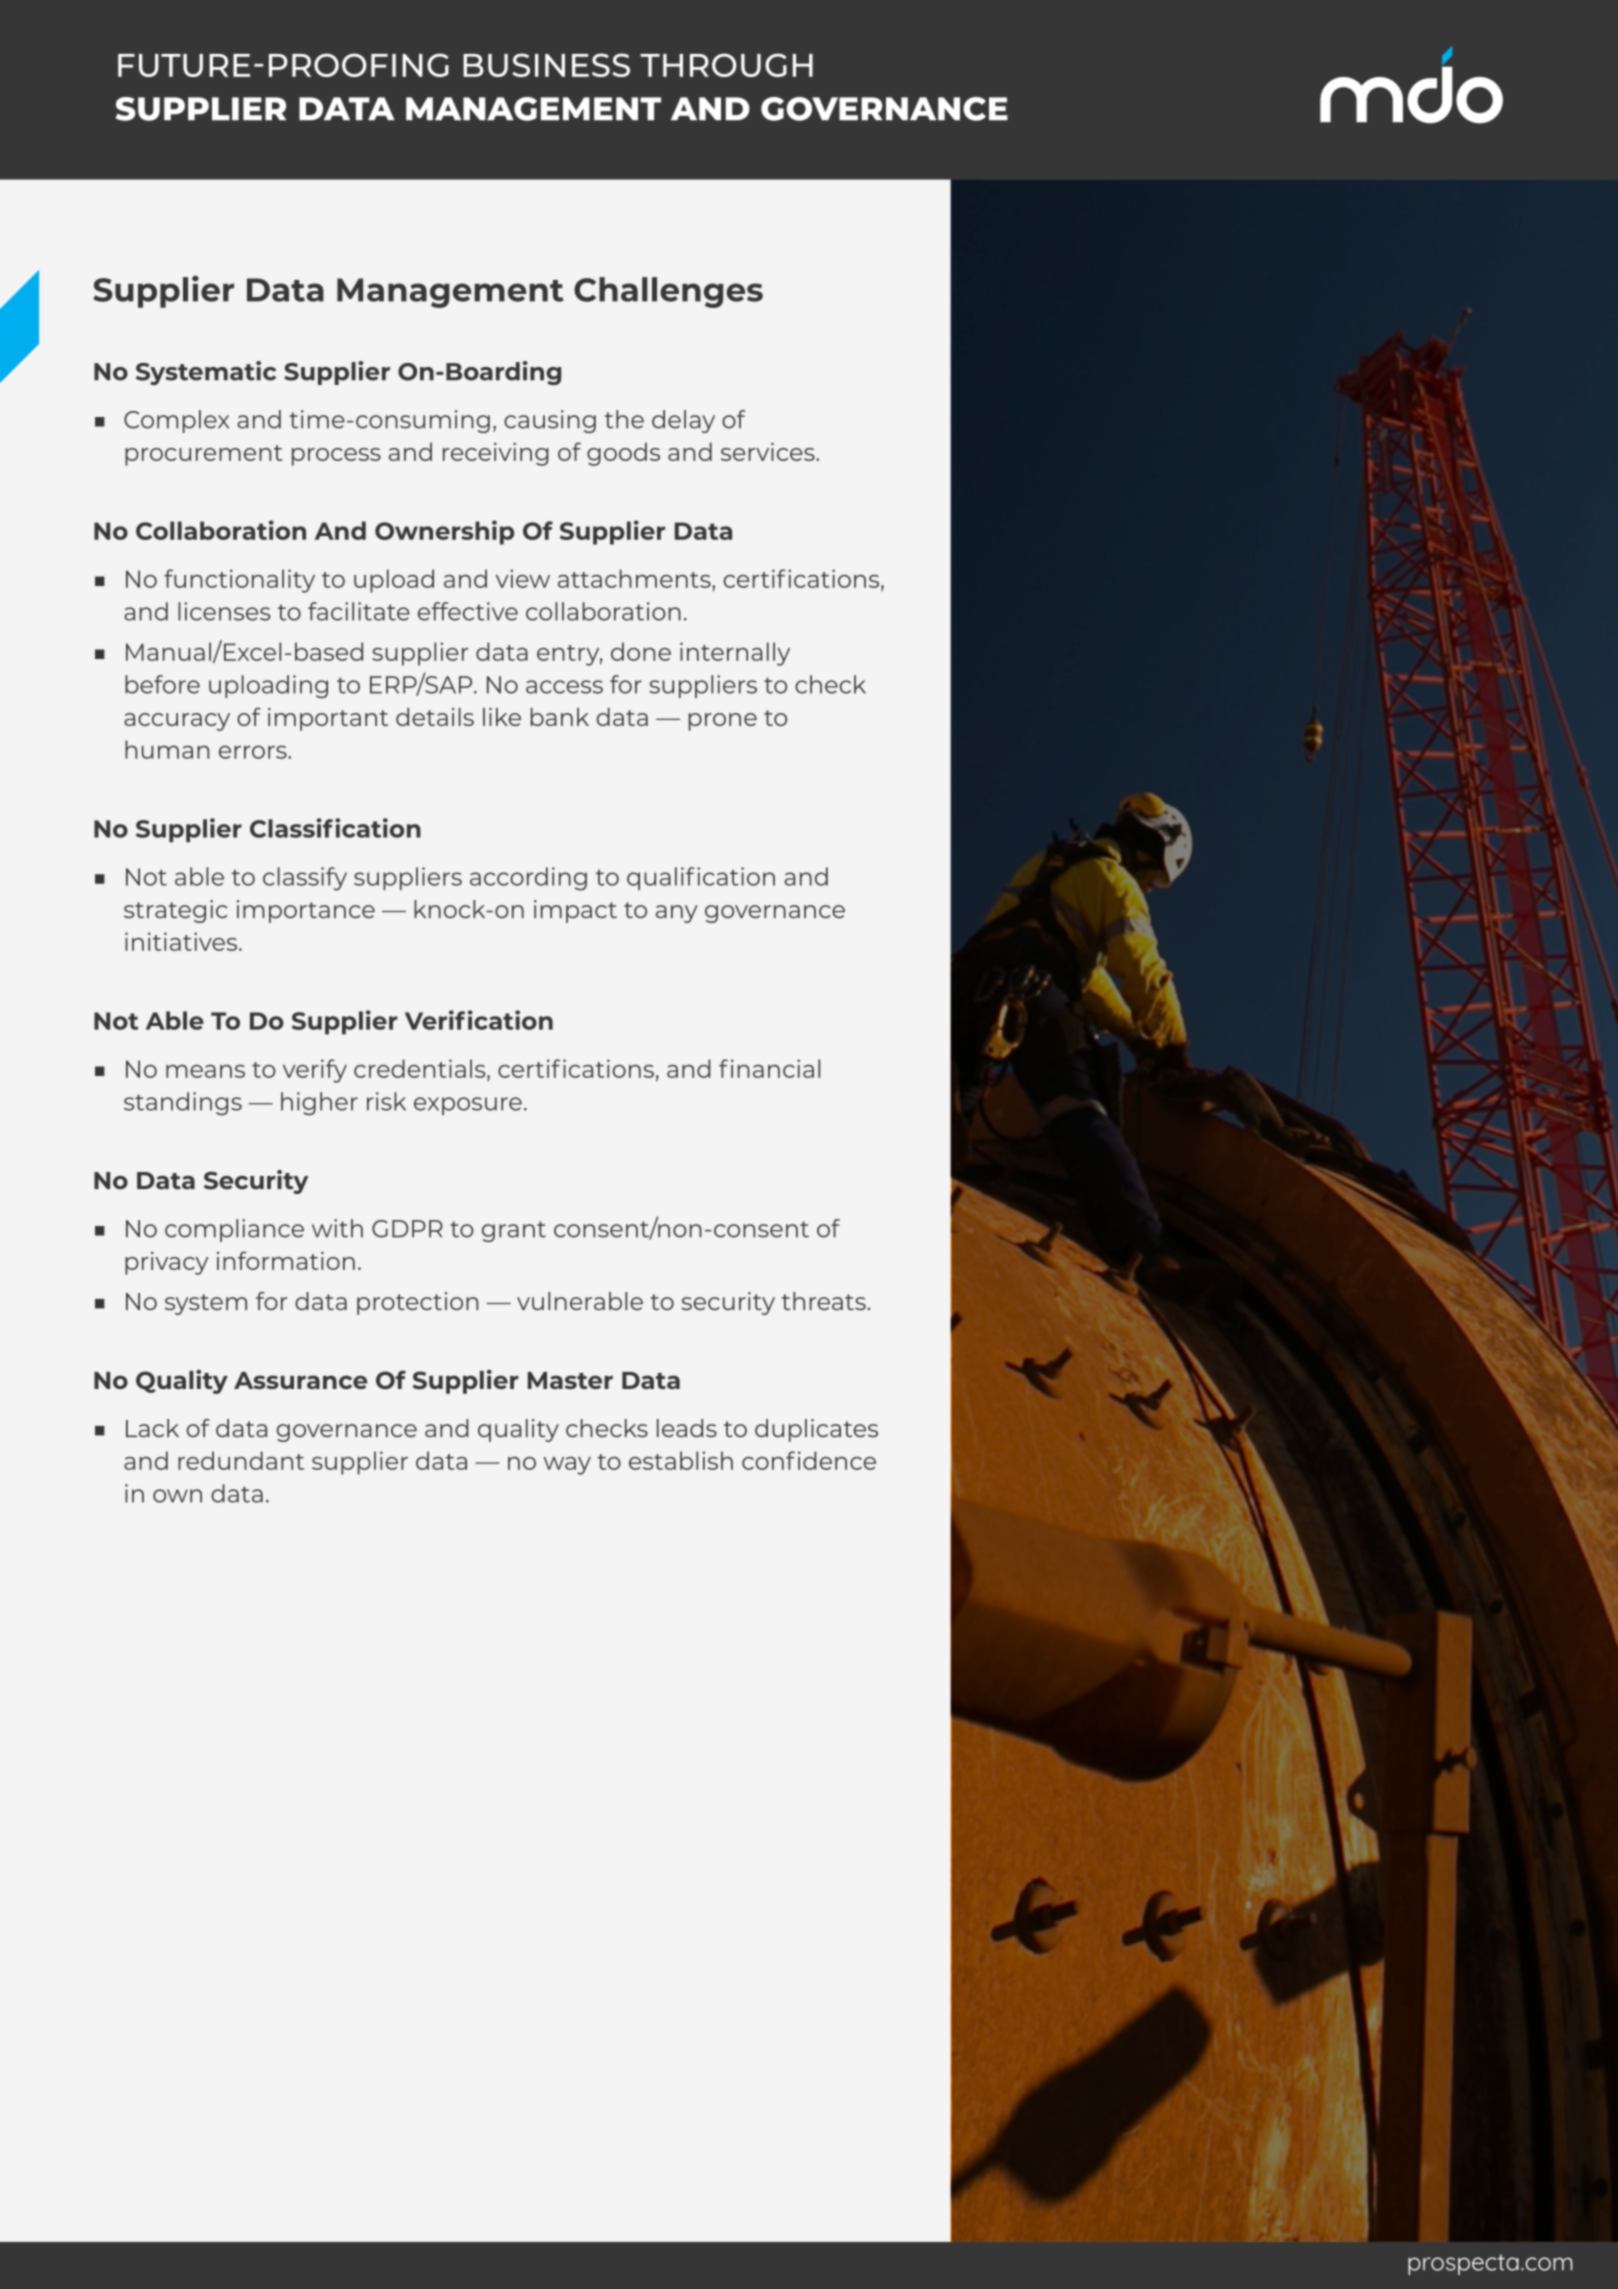 This document has width=1618, height=2289. I want to click on Complex, so click(176, 421).
